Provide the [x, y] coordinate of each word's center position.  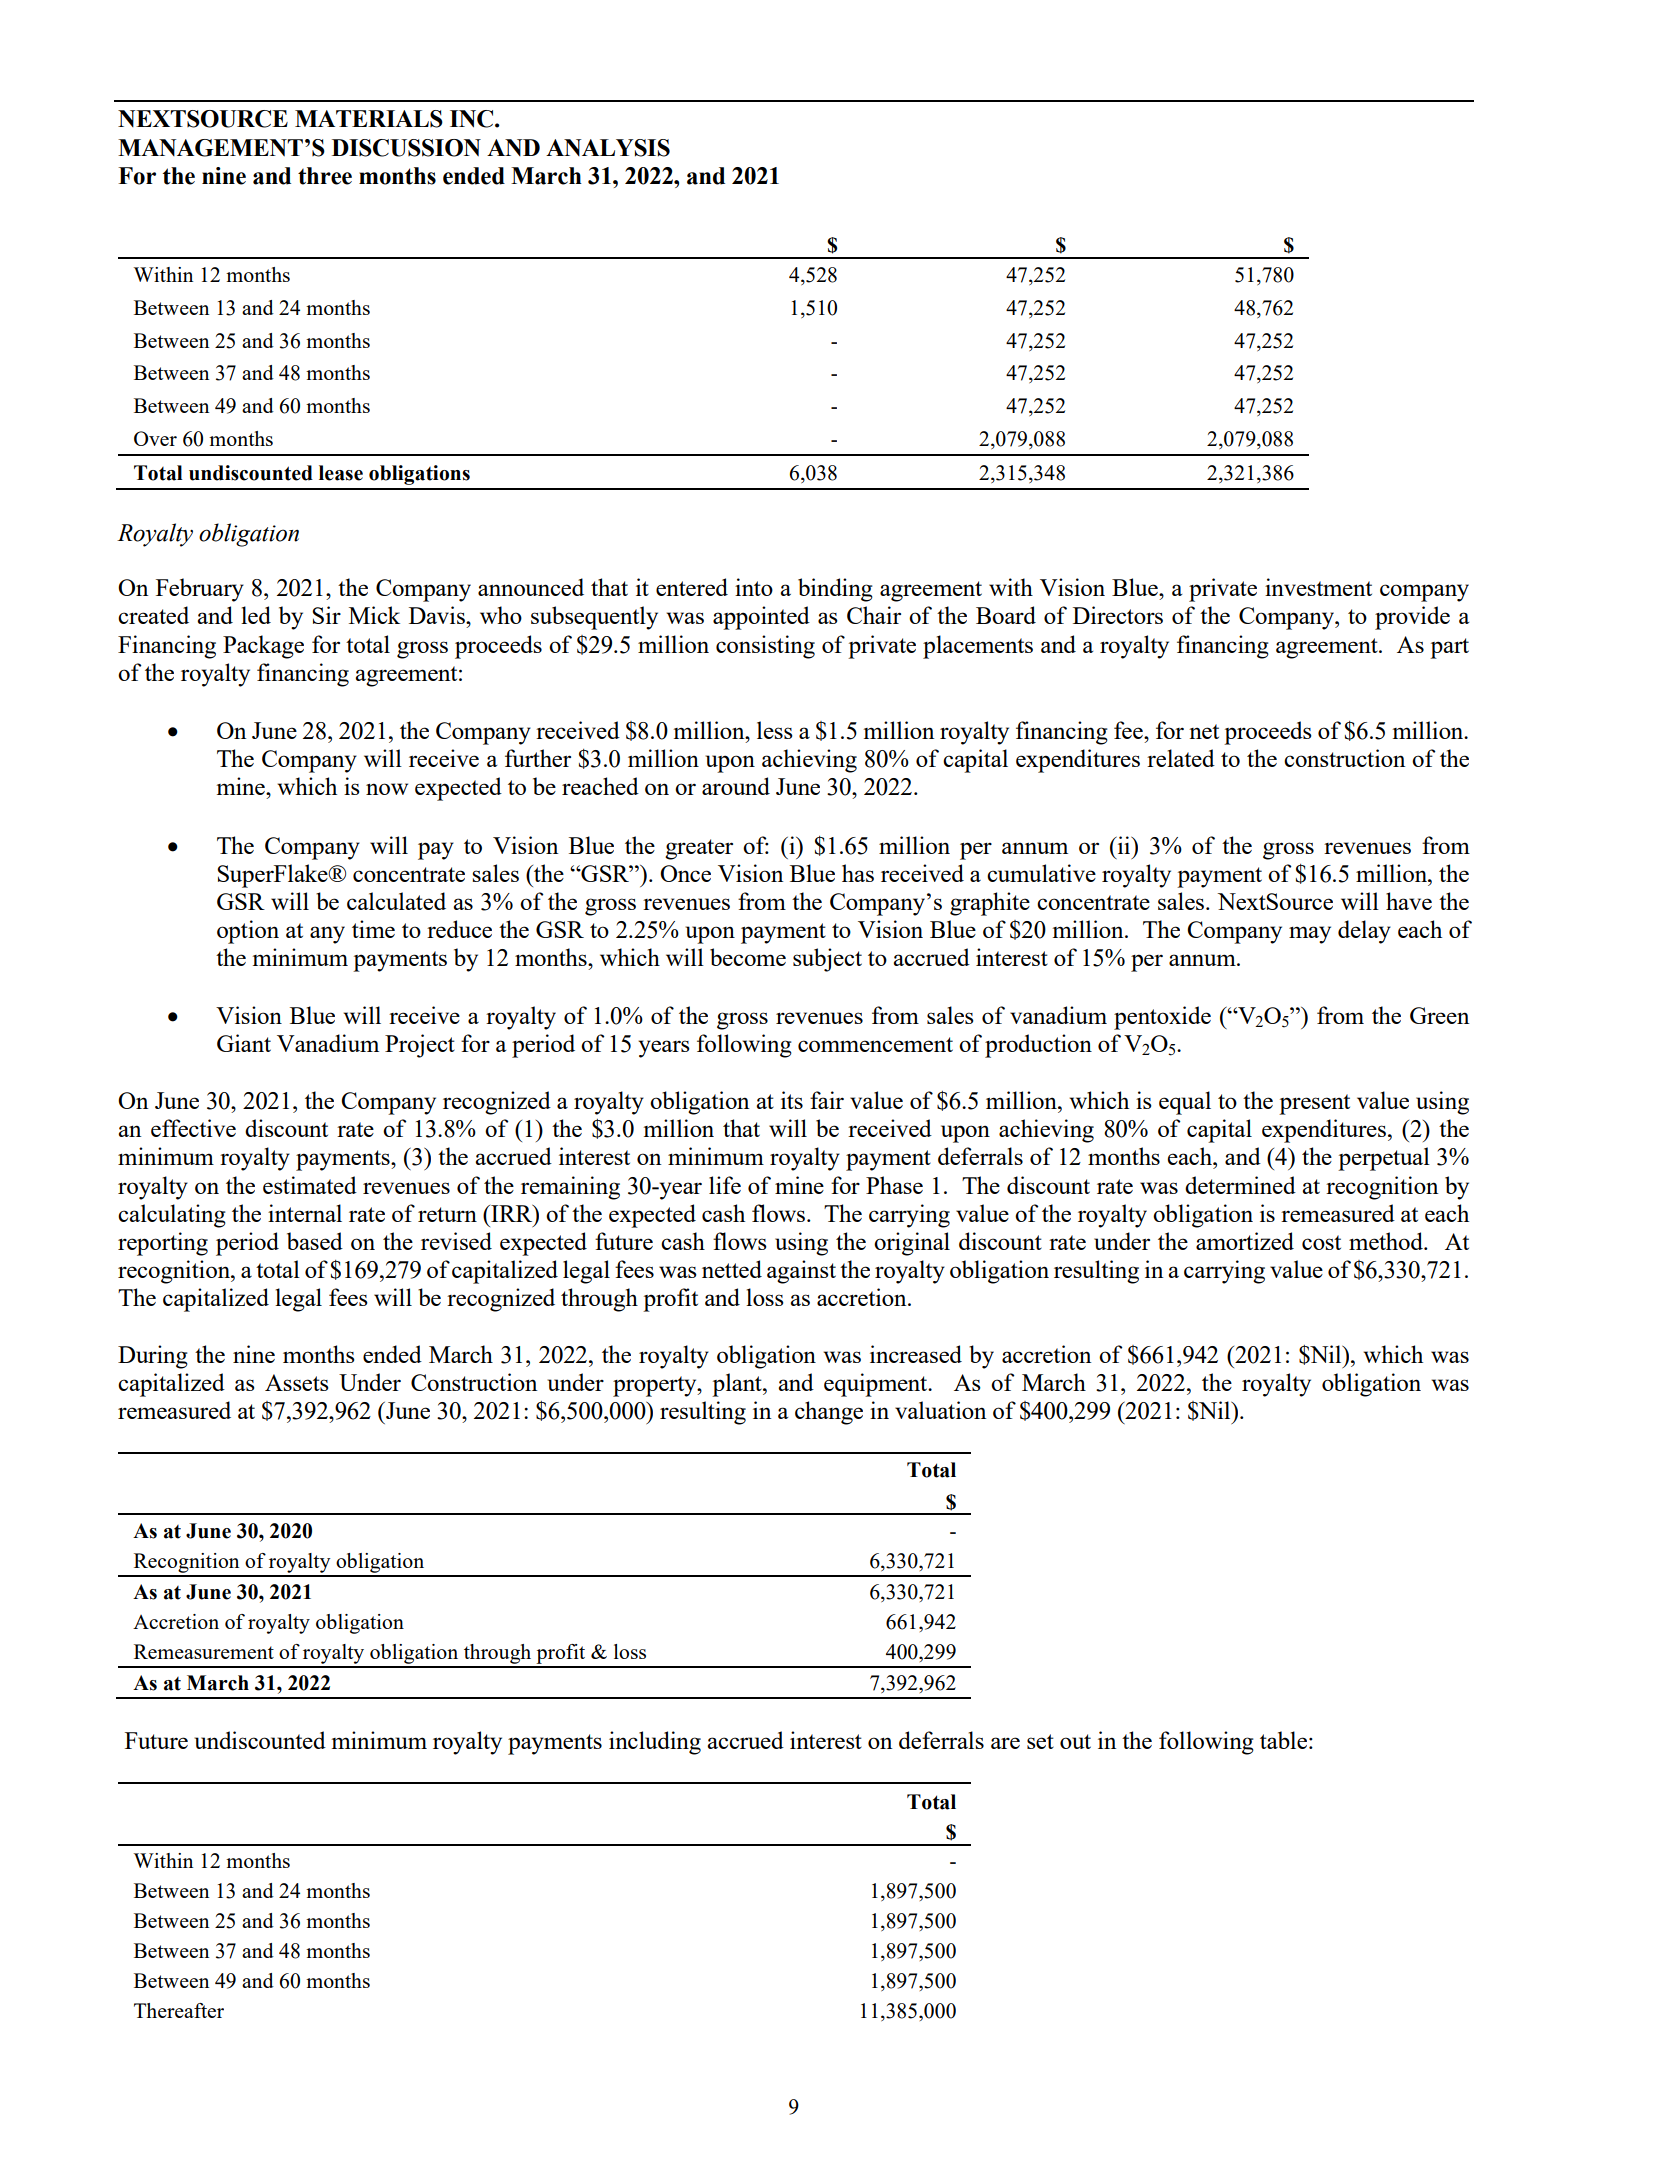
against [801, 1272]
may [1310, 935]
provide [1412, 618]
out [1075, 1741]
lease [341, 473]
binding [835, 590]
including [655, 1743]
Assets [297, 1382]
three [325, 176]
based [315, 1241]
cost [1321, 1242]
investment [1318, 587]
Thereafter [179, 2010]
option [248, 932]
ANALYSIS [608, 148]
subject [827, 960]
